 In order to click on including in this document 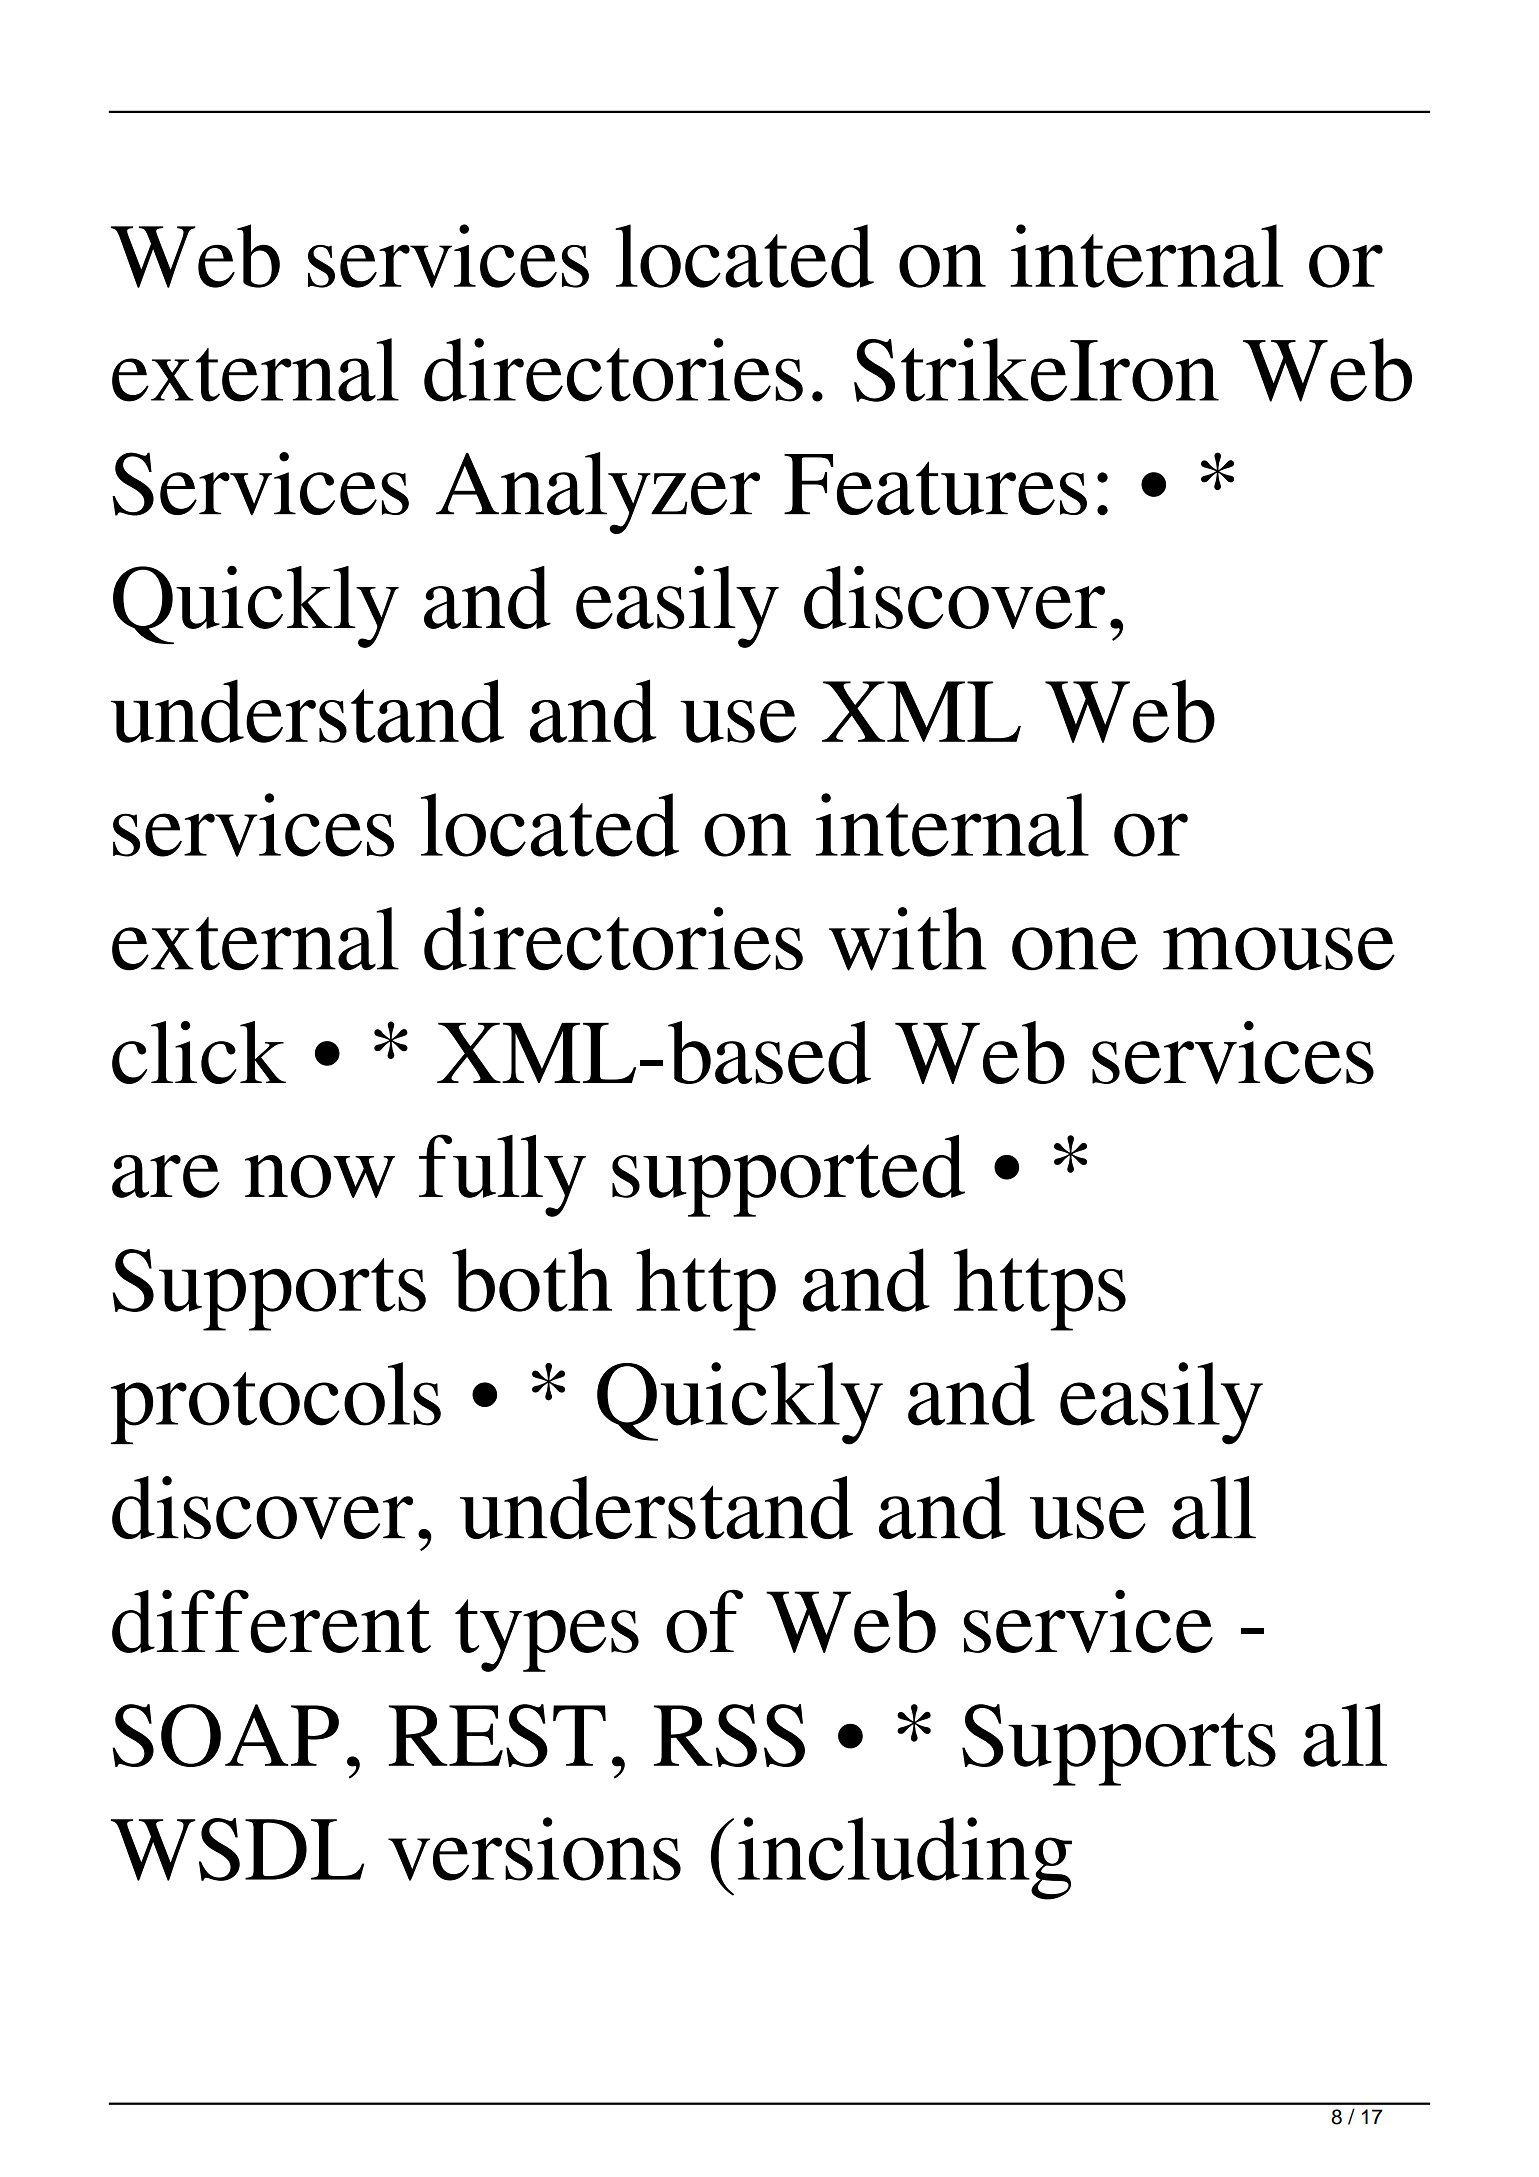, I will do `click(905, 1858)`.
